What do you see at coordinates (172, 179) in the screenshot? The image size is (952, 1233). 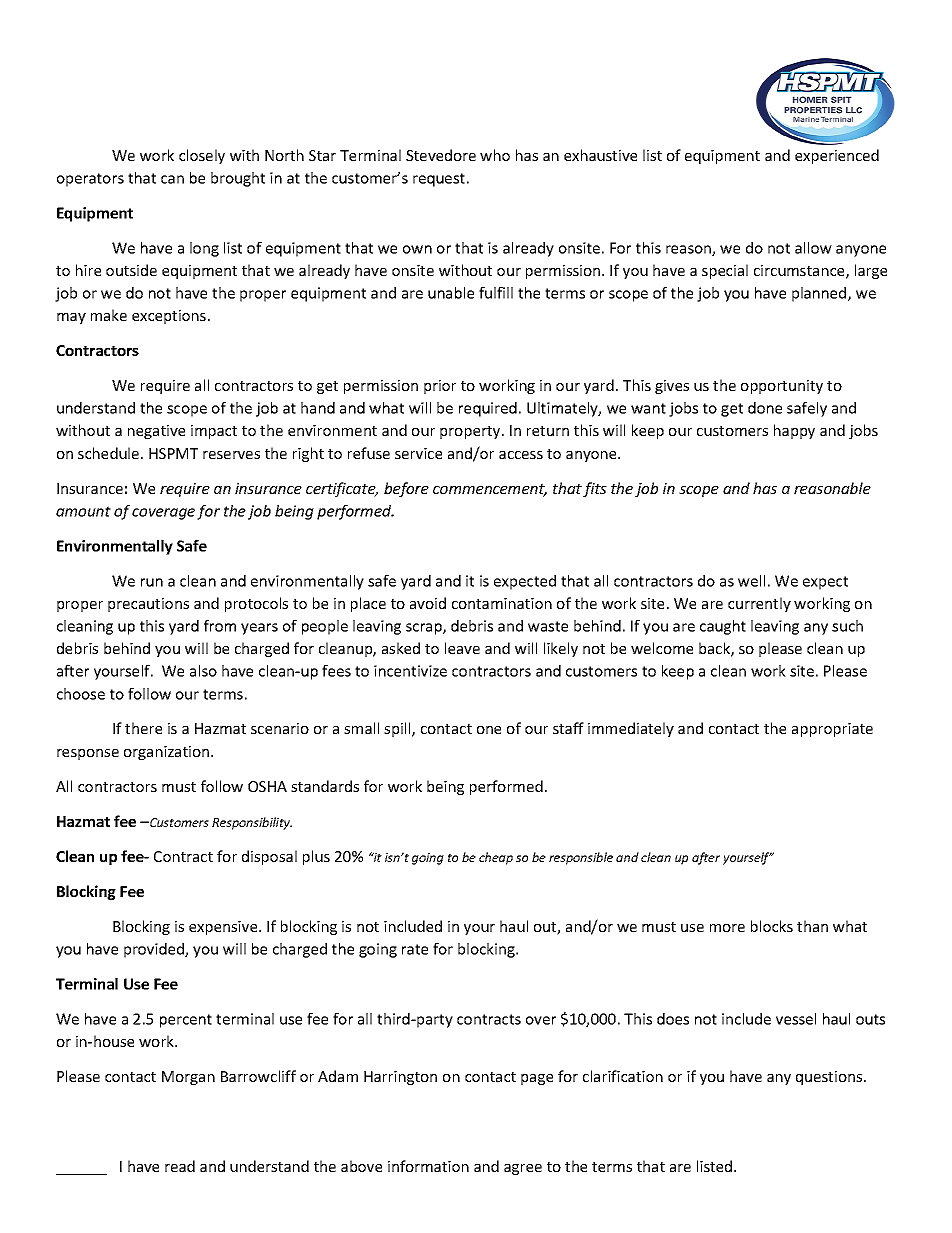 I see `can` at bounding box center [172, 179].
